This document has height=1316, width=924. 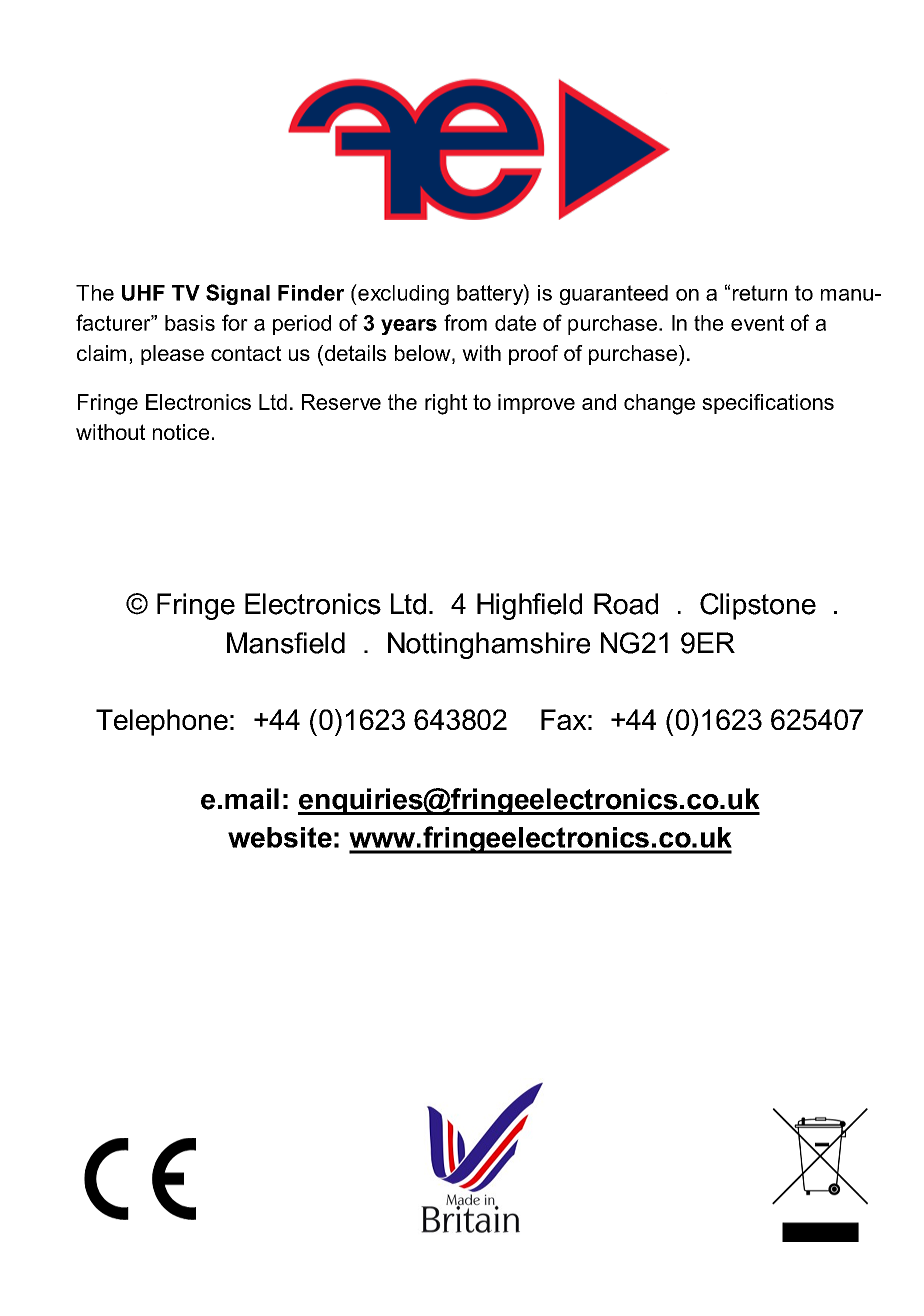 What do you see at coordinates (659, 404) in the document?
I see `change` at bounding box center [659, 404].
